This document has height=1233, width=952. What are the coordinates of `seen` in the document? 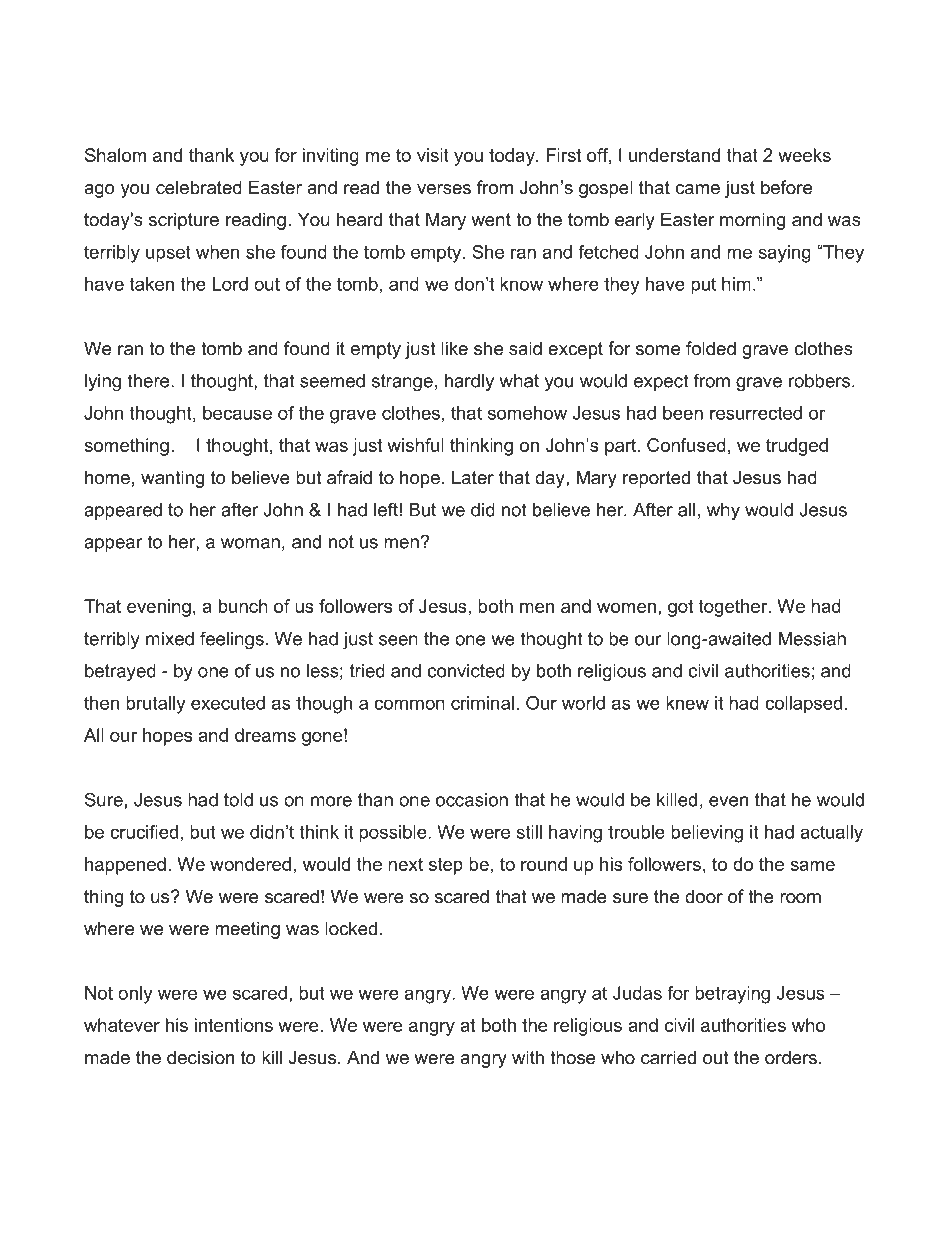 It's located at (398, 640).
